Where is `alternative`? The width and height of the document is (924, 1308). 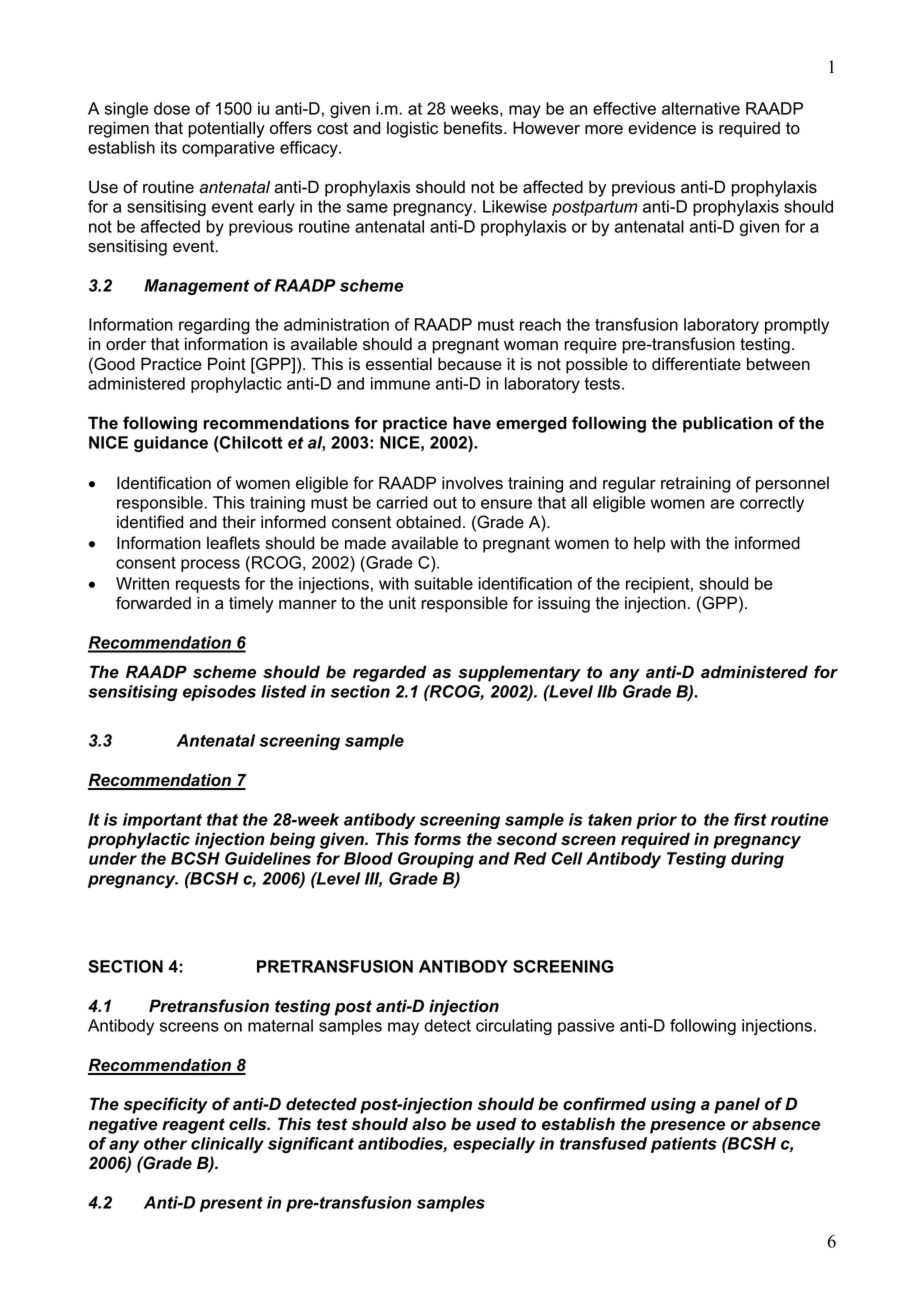
alternative is located at coordinates (701, 108).
